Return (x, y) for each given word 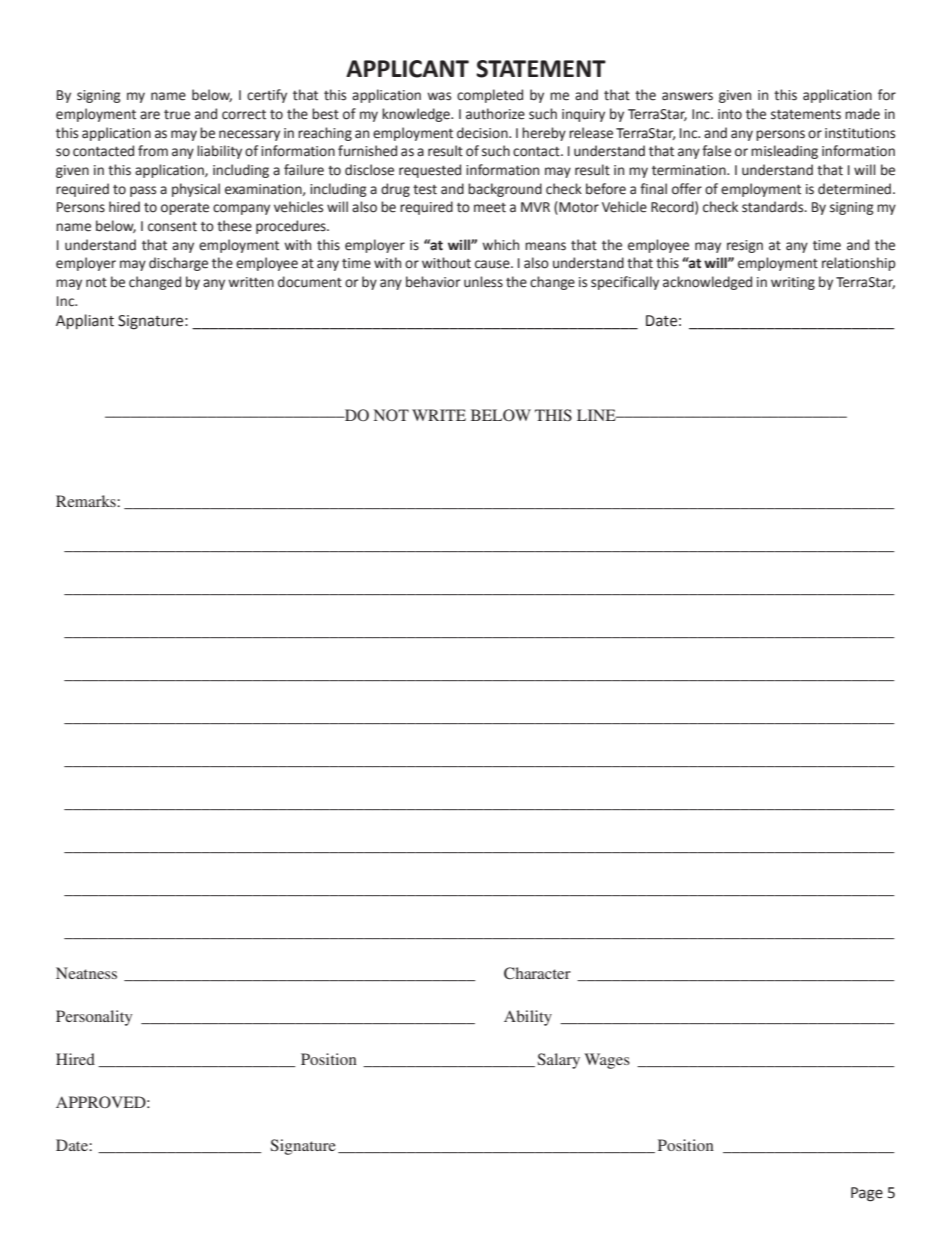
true (177, 115)
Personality (94, 1018)
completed (490, 96)
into (730, 114)
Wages (607, 1061)
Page (867, 1194)
